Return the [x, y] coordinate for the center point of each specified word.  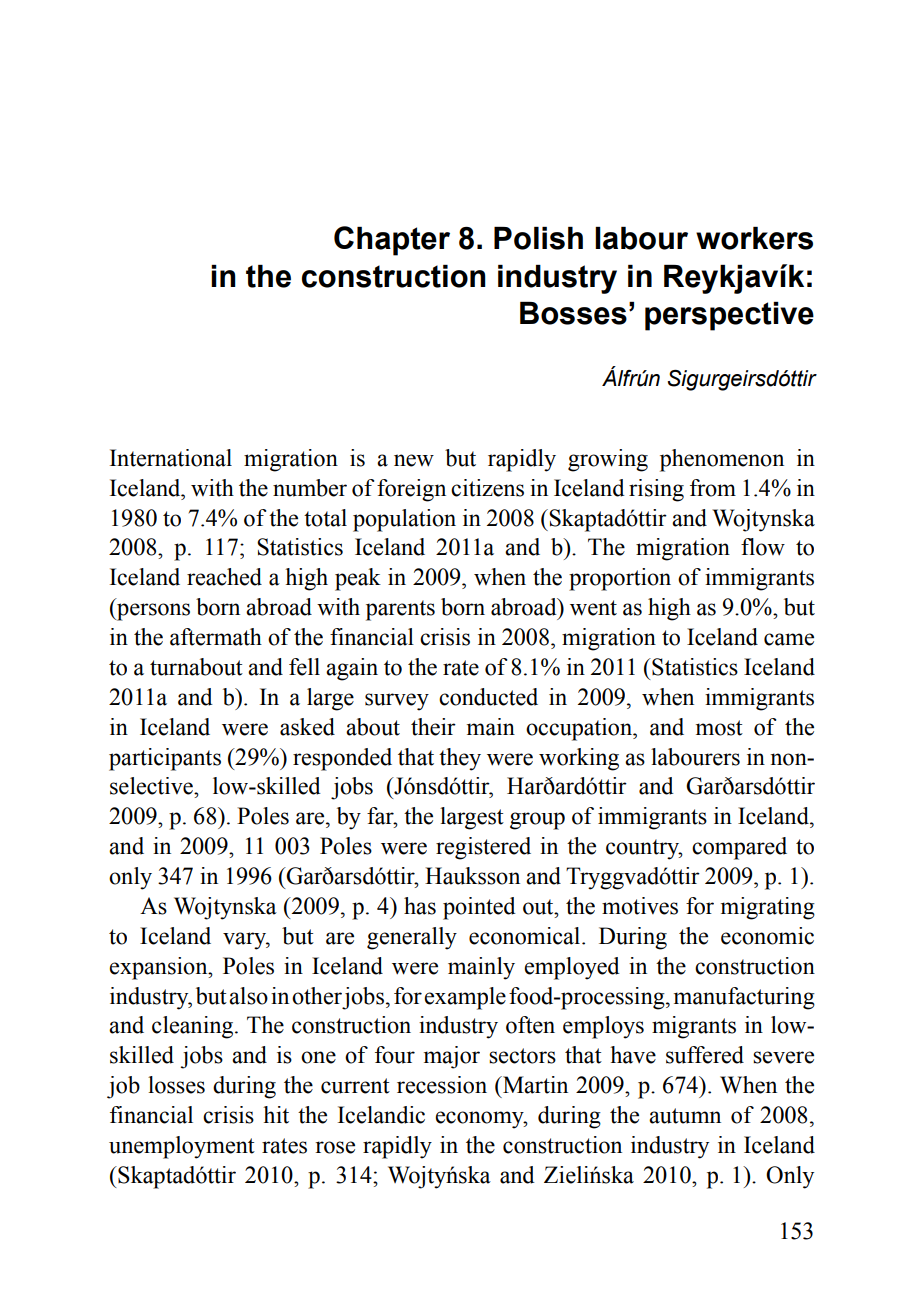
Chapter [392, 241]
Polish [538, 238]
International [171, 458]
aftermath [216, 637]
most [719, 728]
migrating [768, 908]
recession [442, 1085]
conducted [488, 697]
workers [754, 238]
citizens [487, 488]
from [713, 488]
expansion [159, 968]
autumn [685, 1116]
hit [276, 1115]
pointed [479, 908]
